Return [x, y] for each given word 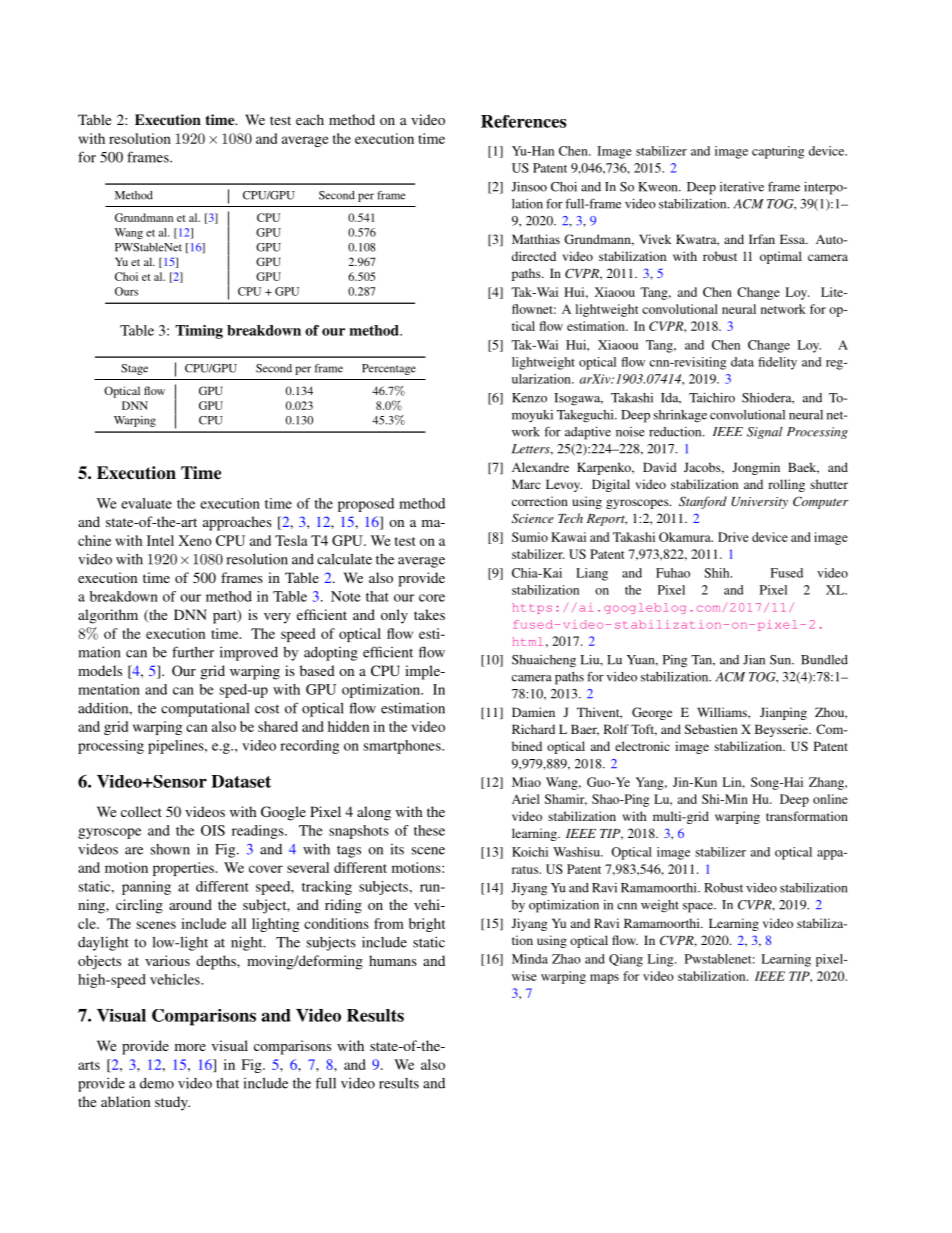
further [193, 652]
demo [157, 1083]
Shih [718, 573]
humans [393, 960]
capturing [778, 152]
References [523, 121]
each [310, 119]
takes [429, 614]
